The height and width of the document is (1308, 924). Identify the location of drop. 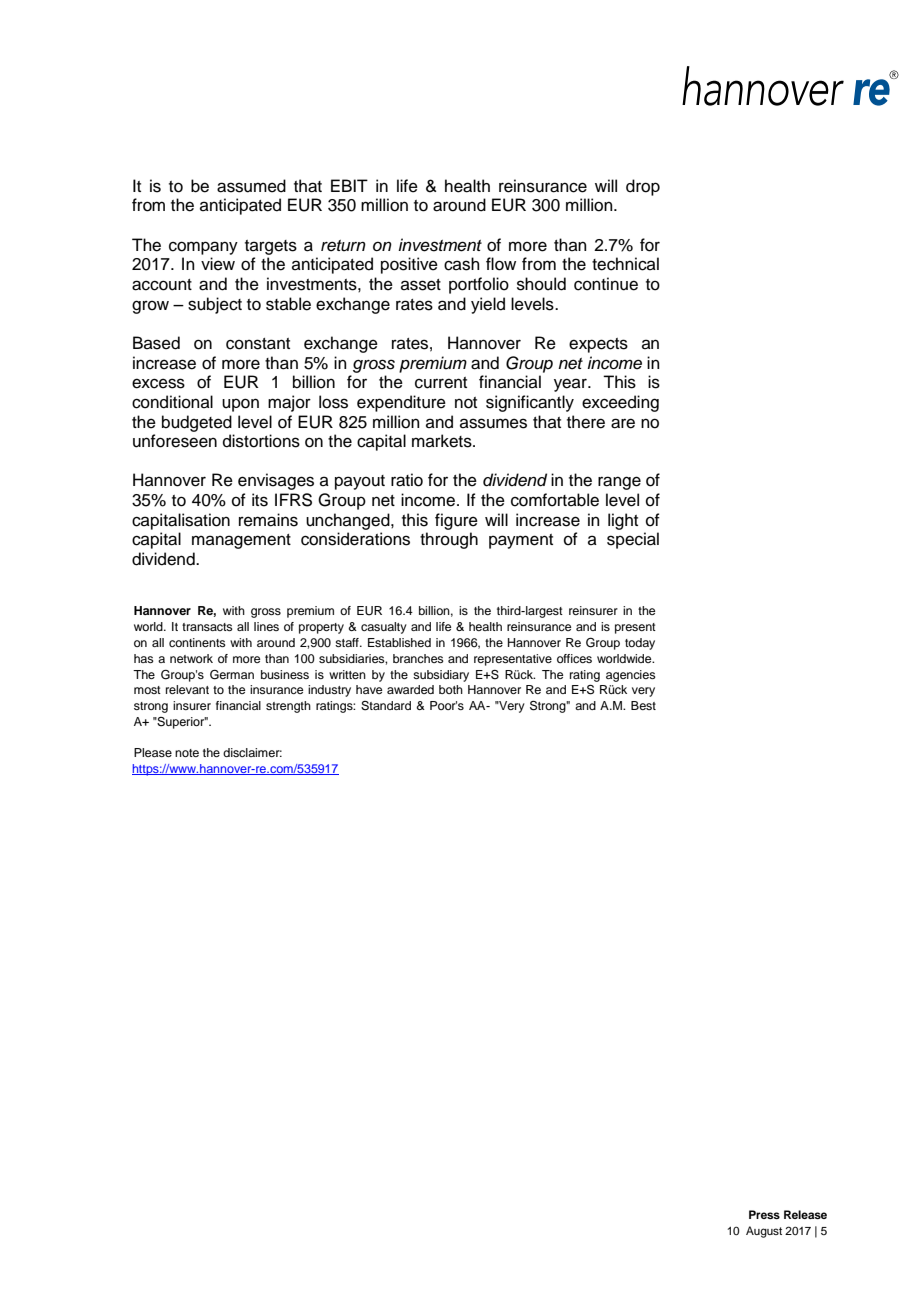
(643, 187).
